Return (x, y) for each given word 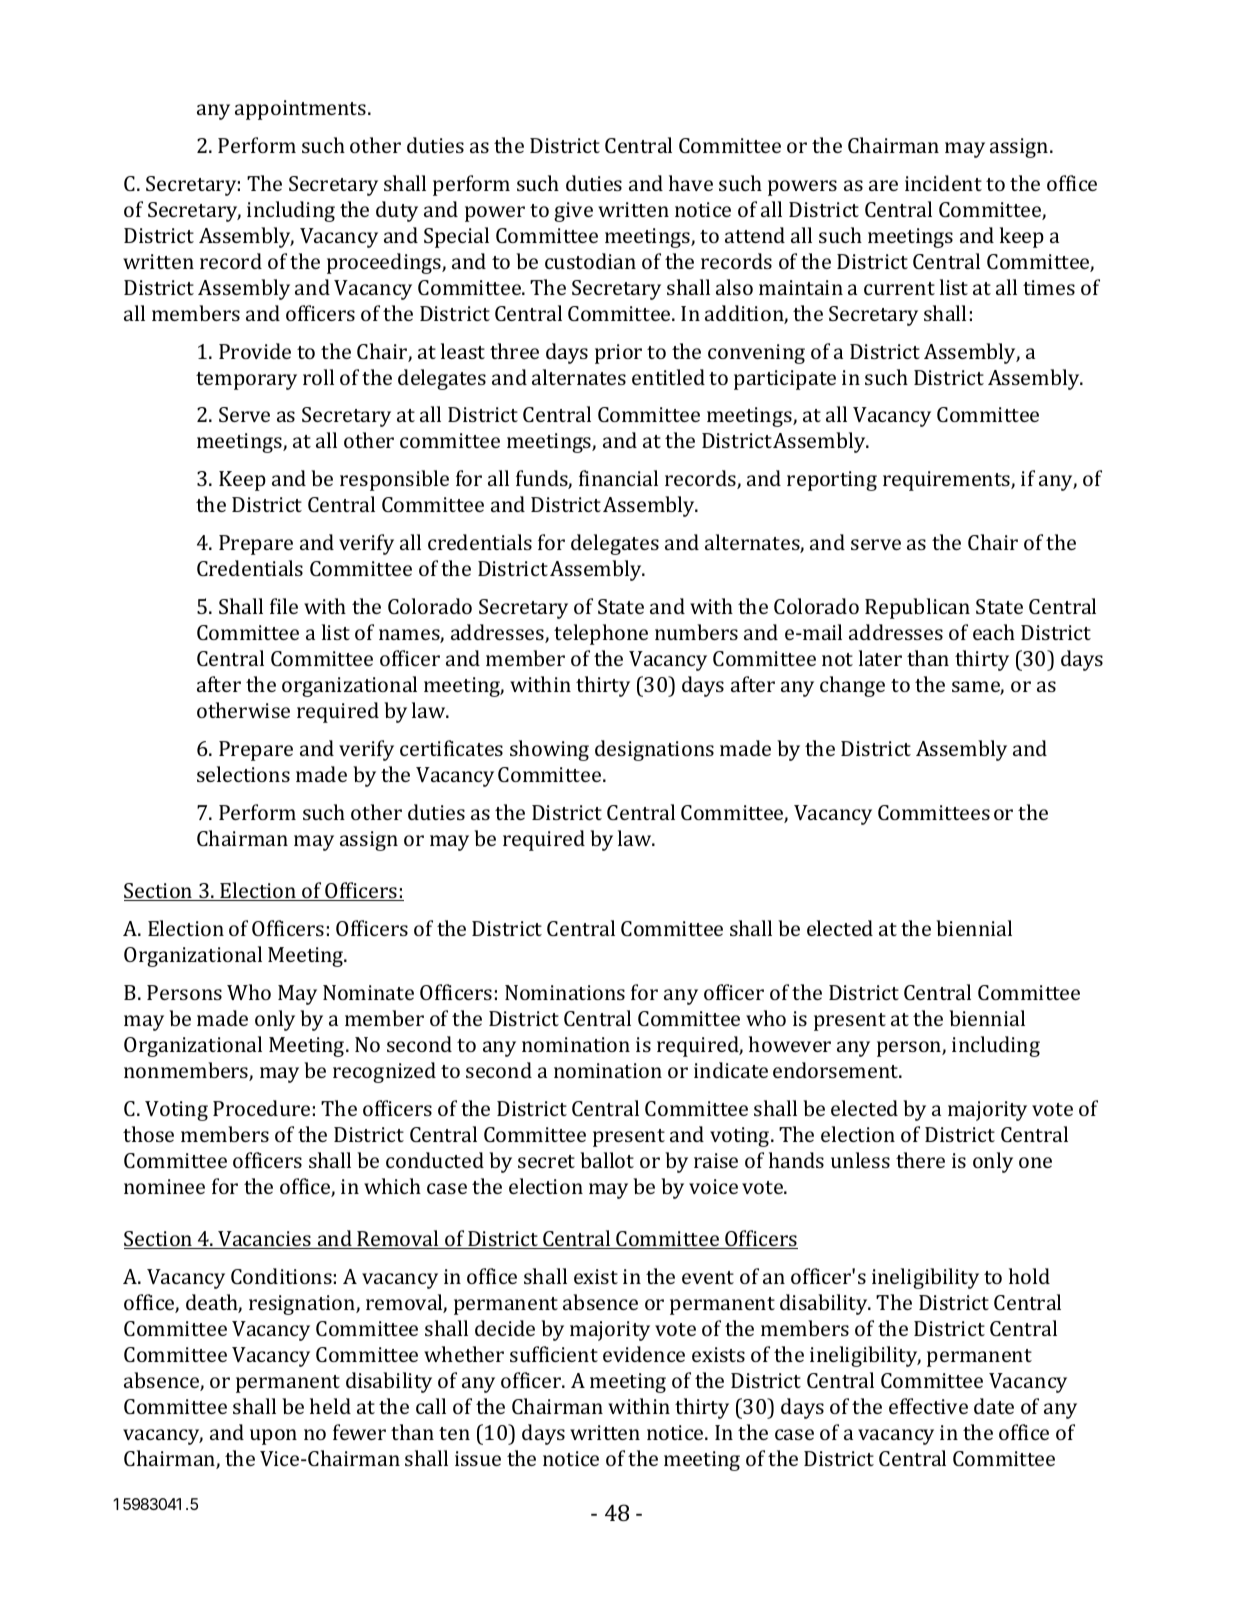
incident (943, 183)
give (573, 212)
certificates (451, 748)
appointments (300, 110)
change (852, 686)
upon (273, 1437)
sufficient (554, 1354)
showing (549, 750)
